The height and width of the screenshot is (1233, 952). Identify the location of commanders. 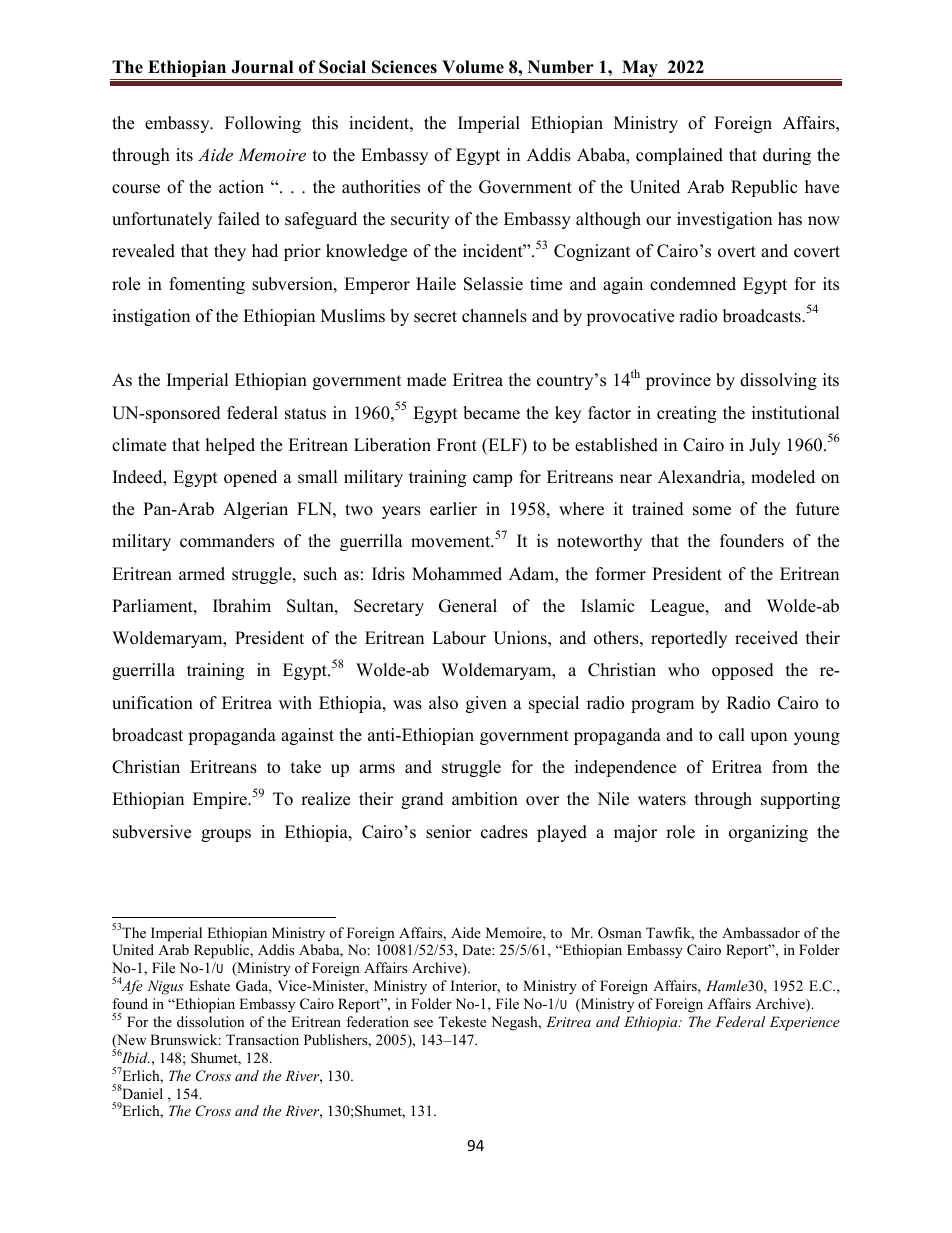
(227, 541).
